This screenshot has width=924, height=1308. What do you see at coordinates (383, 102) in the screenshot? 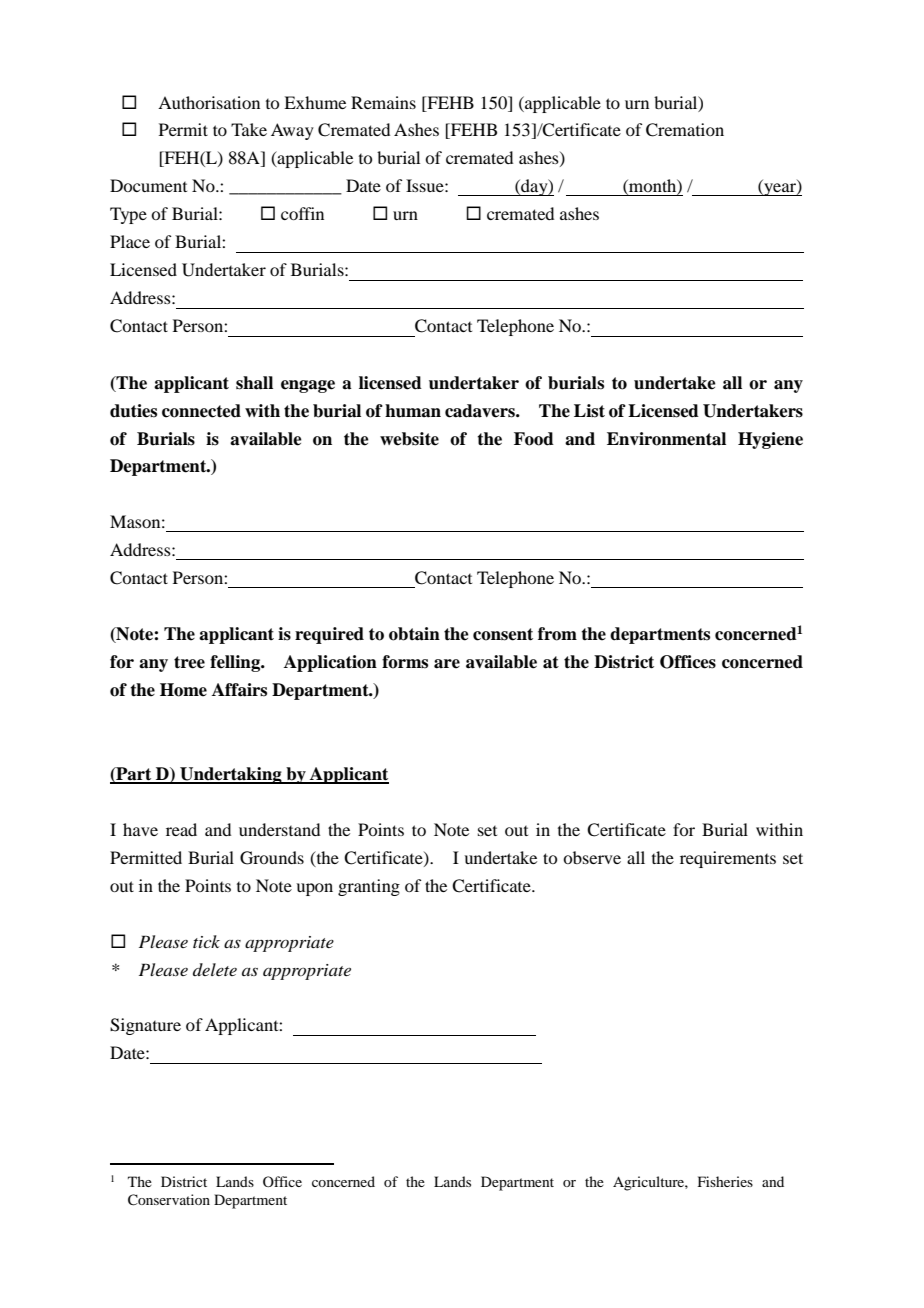
I see `Remains` at bounding box center [383, 102].
